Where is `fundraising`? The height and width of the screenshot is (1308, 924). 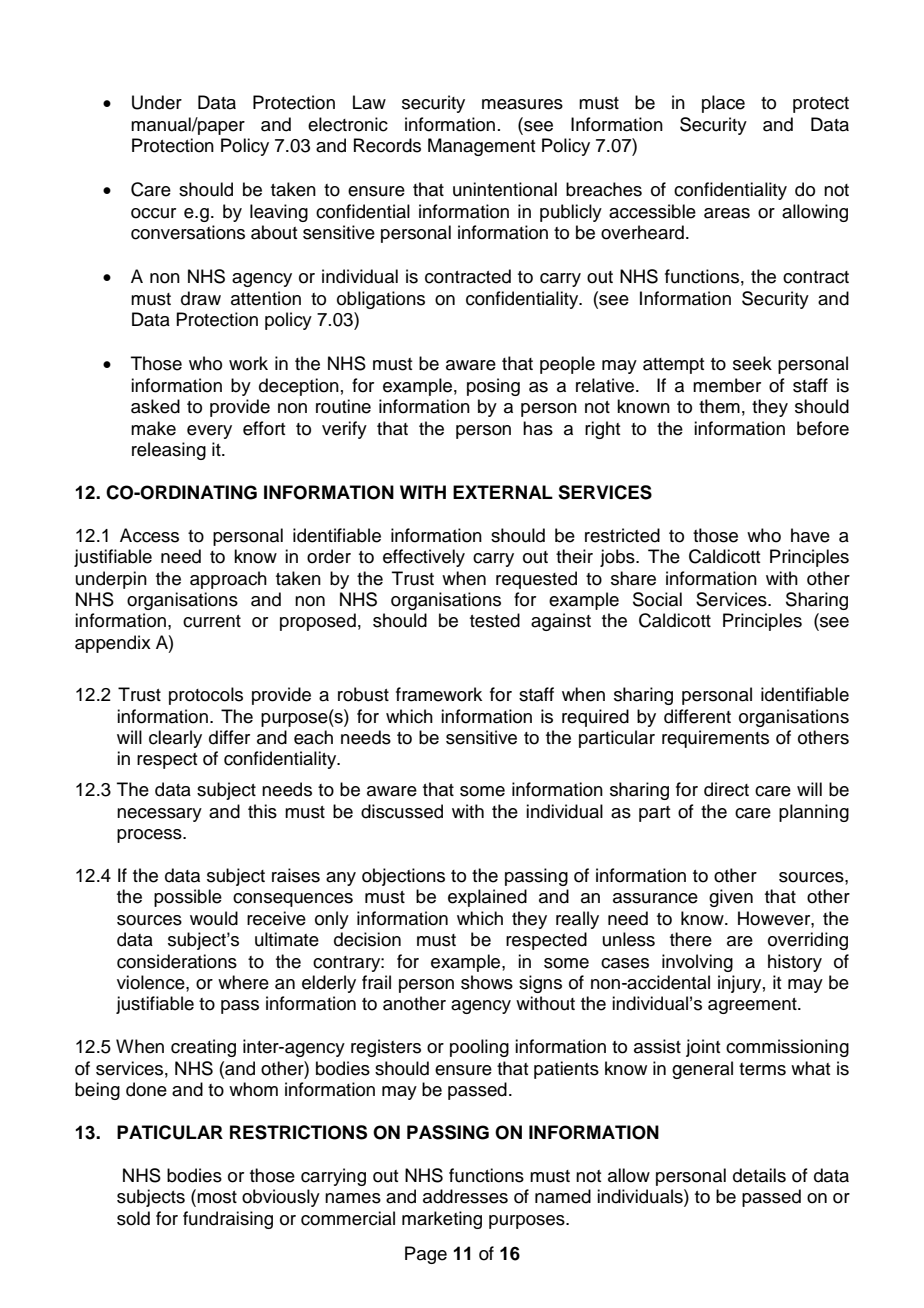
fundraising is located at coordinates (228, 1220).
